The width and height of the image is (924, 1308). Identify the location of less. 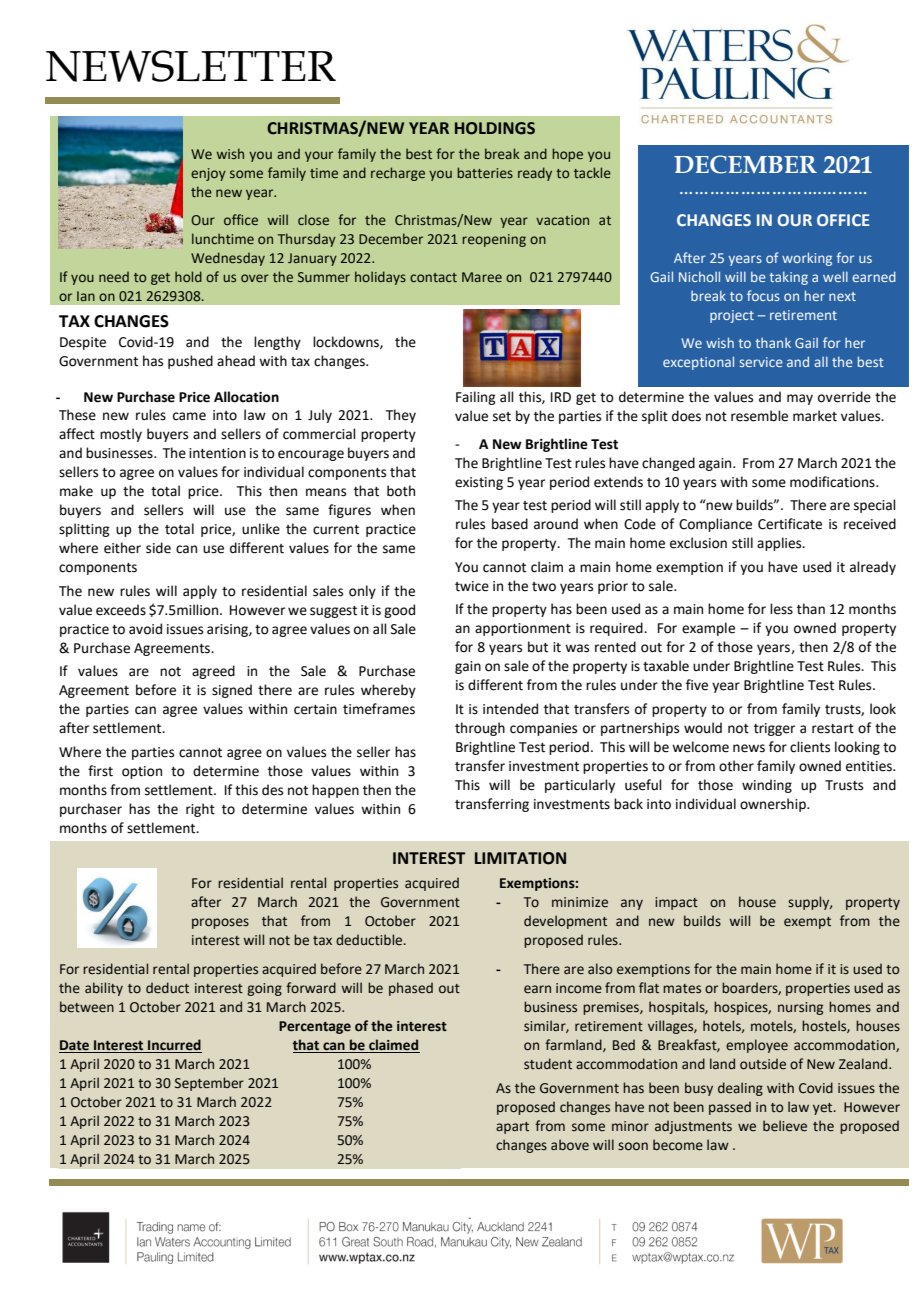
(781, 609).
